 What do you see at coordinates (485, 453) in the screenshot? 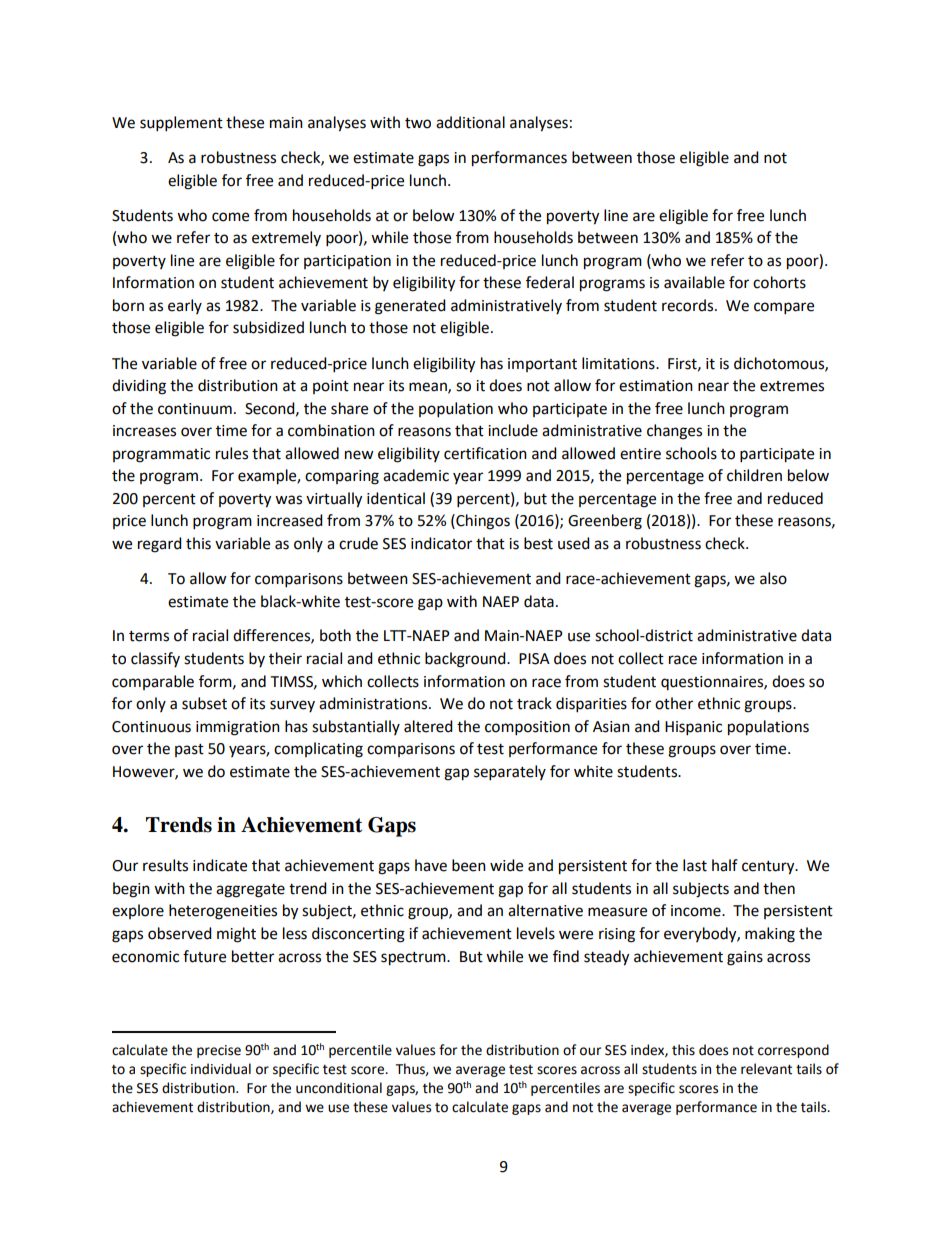
I see `certification` at bounding box center [485, 453].
